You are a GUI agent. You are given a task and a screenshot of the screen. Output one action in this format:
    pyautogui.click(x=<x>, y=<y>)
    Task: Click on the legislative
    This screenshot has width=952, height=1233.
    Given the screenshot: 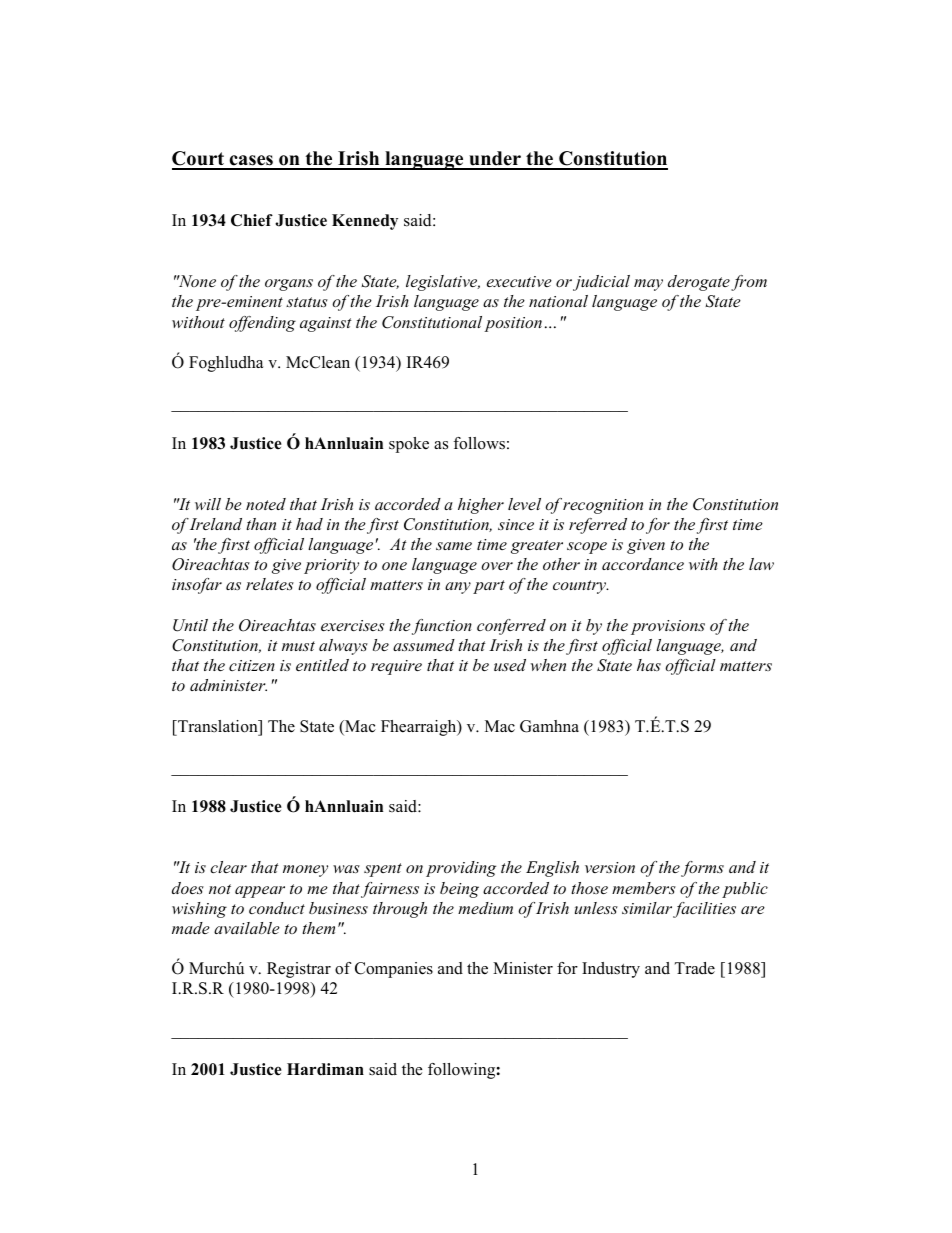 What is the action you would take?
    pyautogui.click(x=443, y=283)
